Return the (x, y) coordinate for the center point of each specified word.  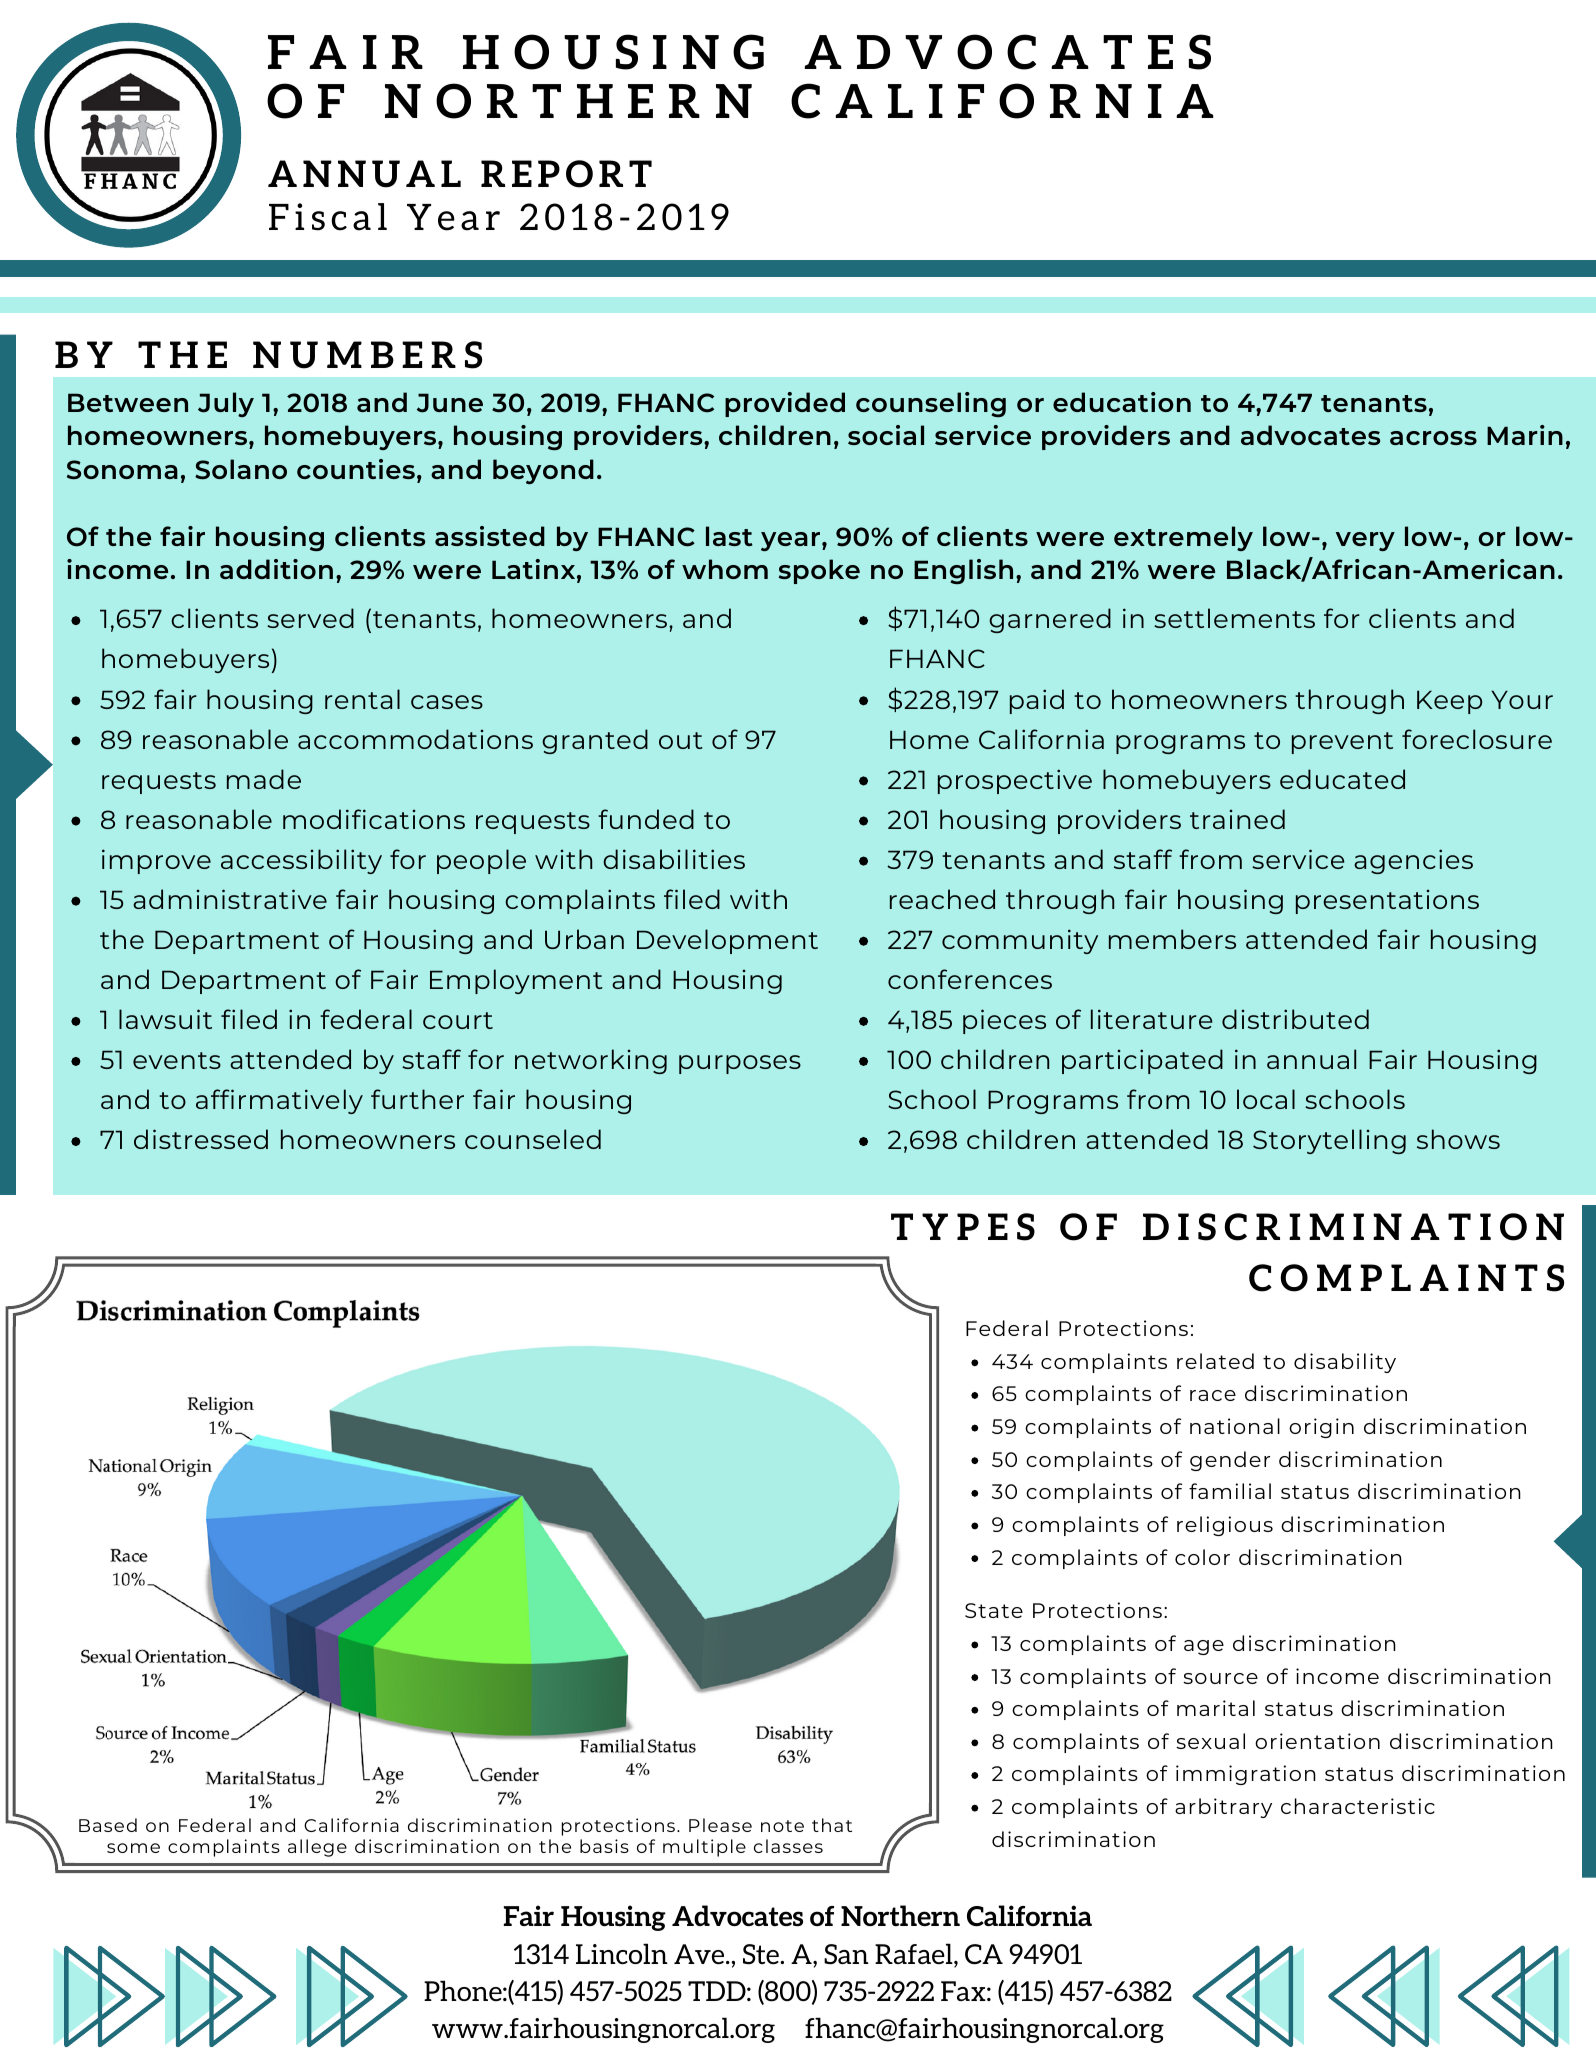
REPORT (566, 174)
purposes (740, 1064)
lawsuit (165, 1019)
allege (317, 1848)
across (1433, 438)
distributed (1295, 1019)
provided (785, 404)
